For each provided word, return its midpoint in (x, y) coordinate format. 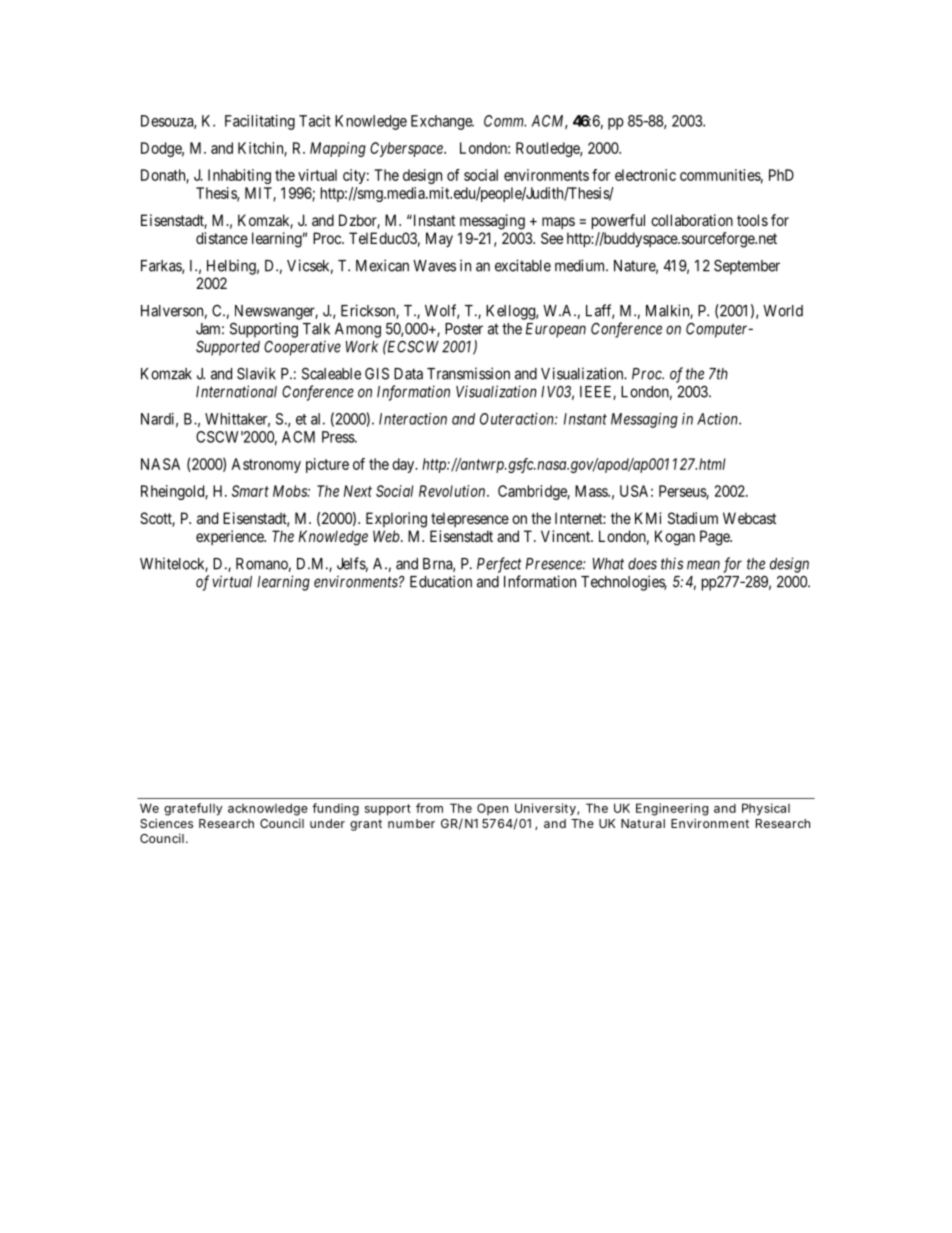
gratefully (193, 809)
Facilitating (260, 122)
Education (441, 581)
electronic (645, 175)
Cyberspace (407, 149)
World (783, 311)
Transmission (468, 373)
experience (230, 537)
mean (703, 565)
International (236, 391)
